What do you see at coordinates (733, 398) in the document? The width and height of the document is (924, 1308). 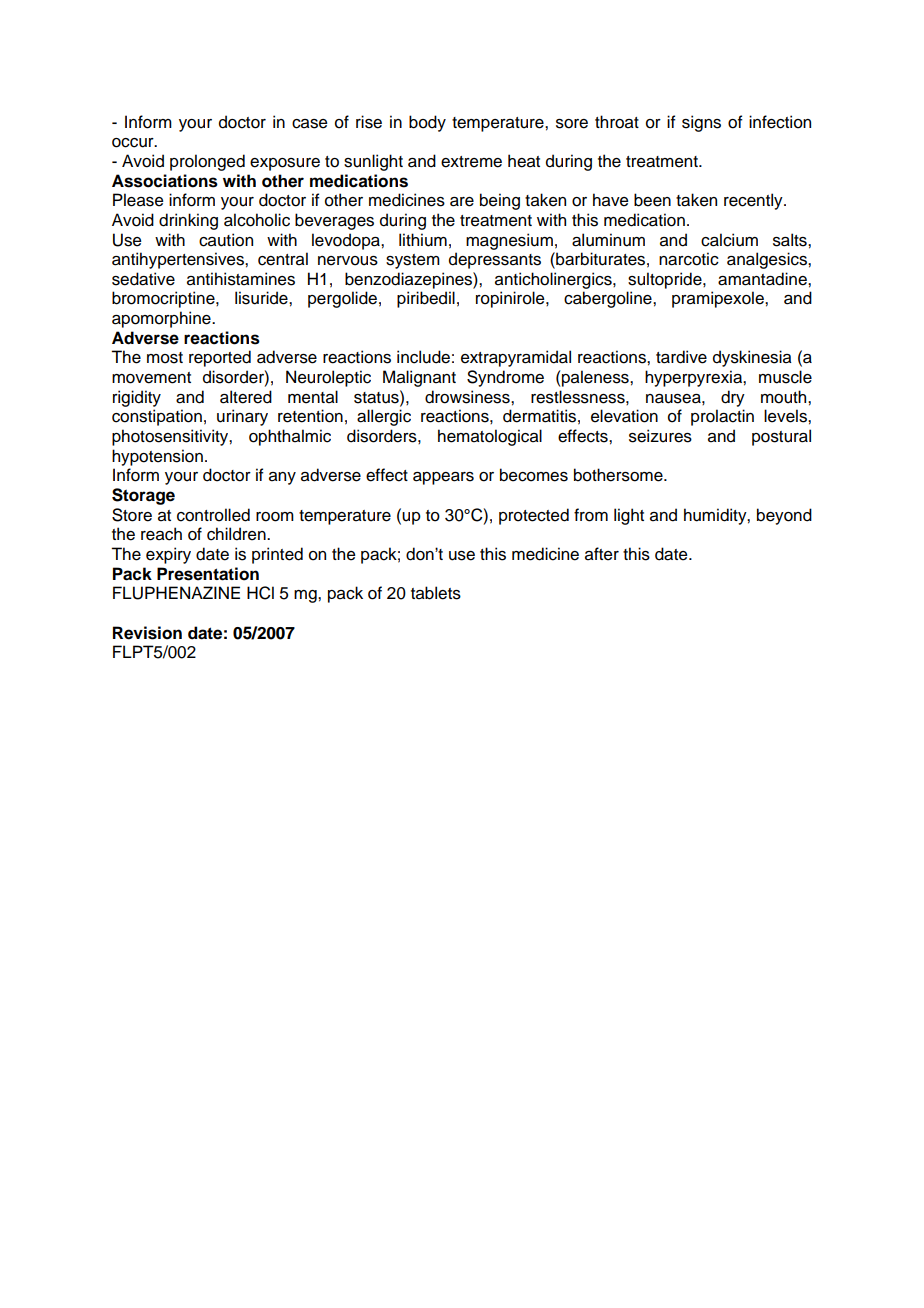 I see `dry` at bounding box center [733, 398].
